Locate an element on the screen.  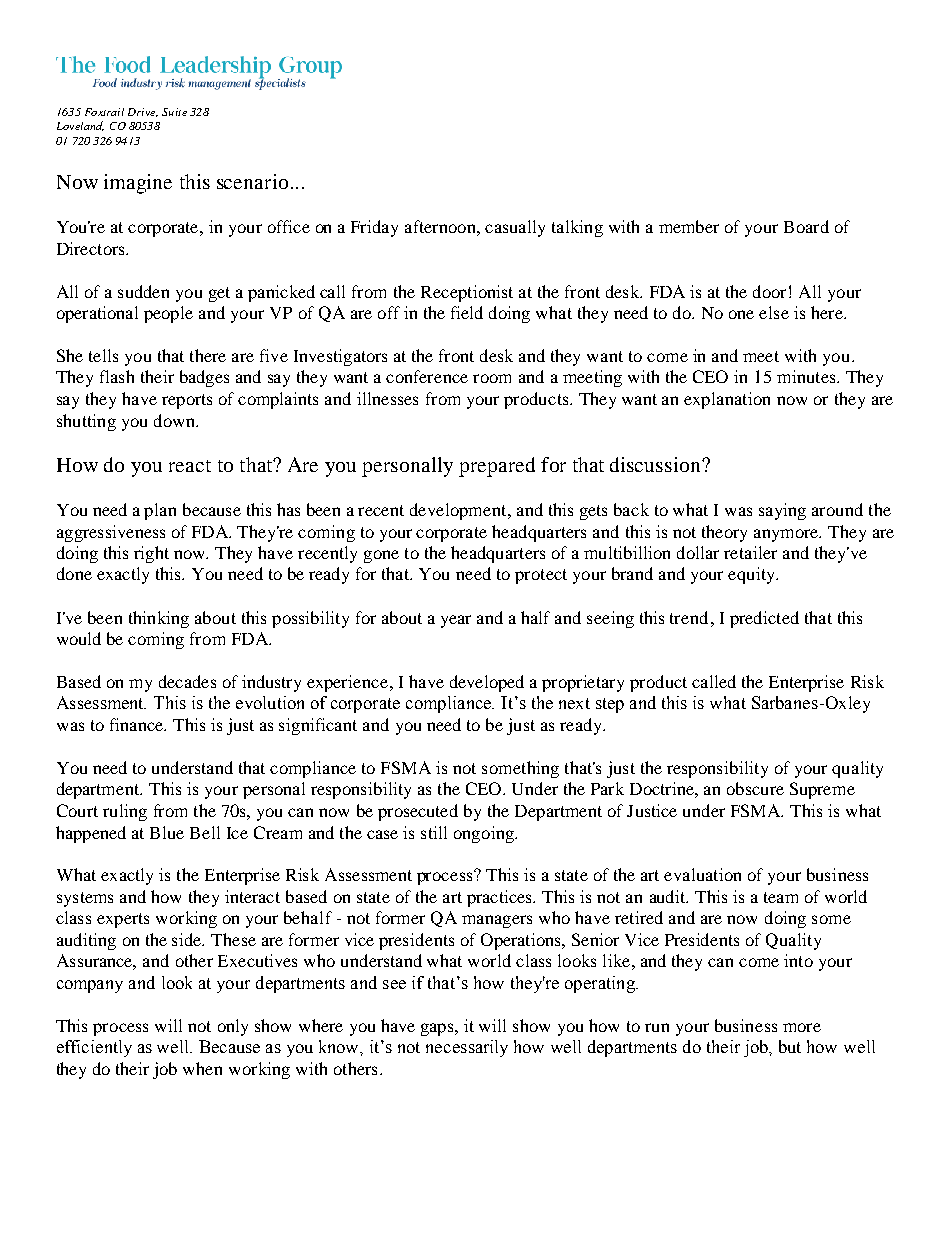
necessarily is located at coordinates (467, 1048).
